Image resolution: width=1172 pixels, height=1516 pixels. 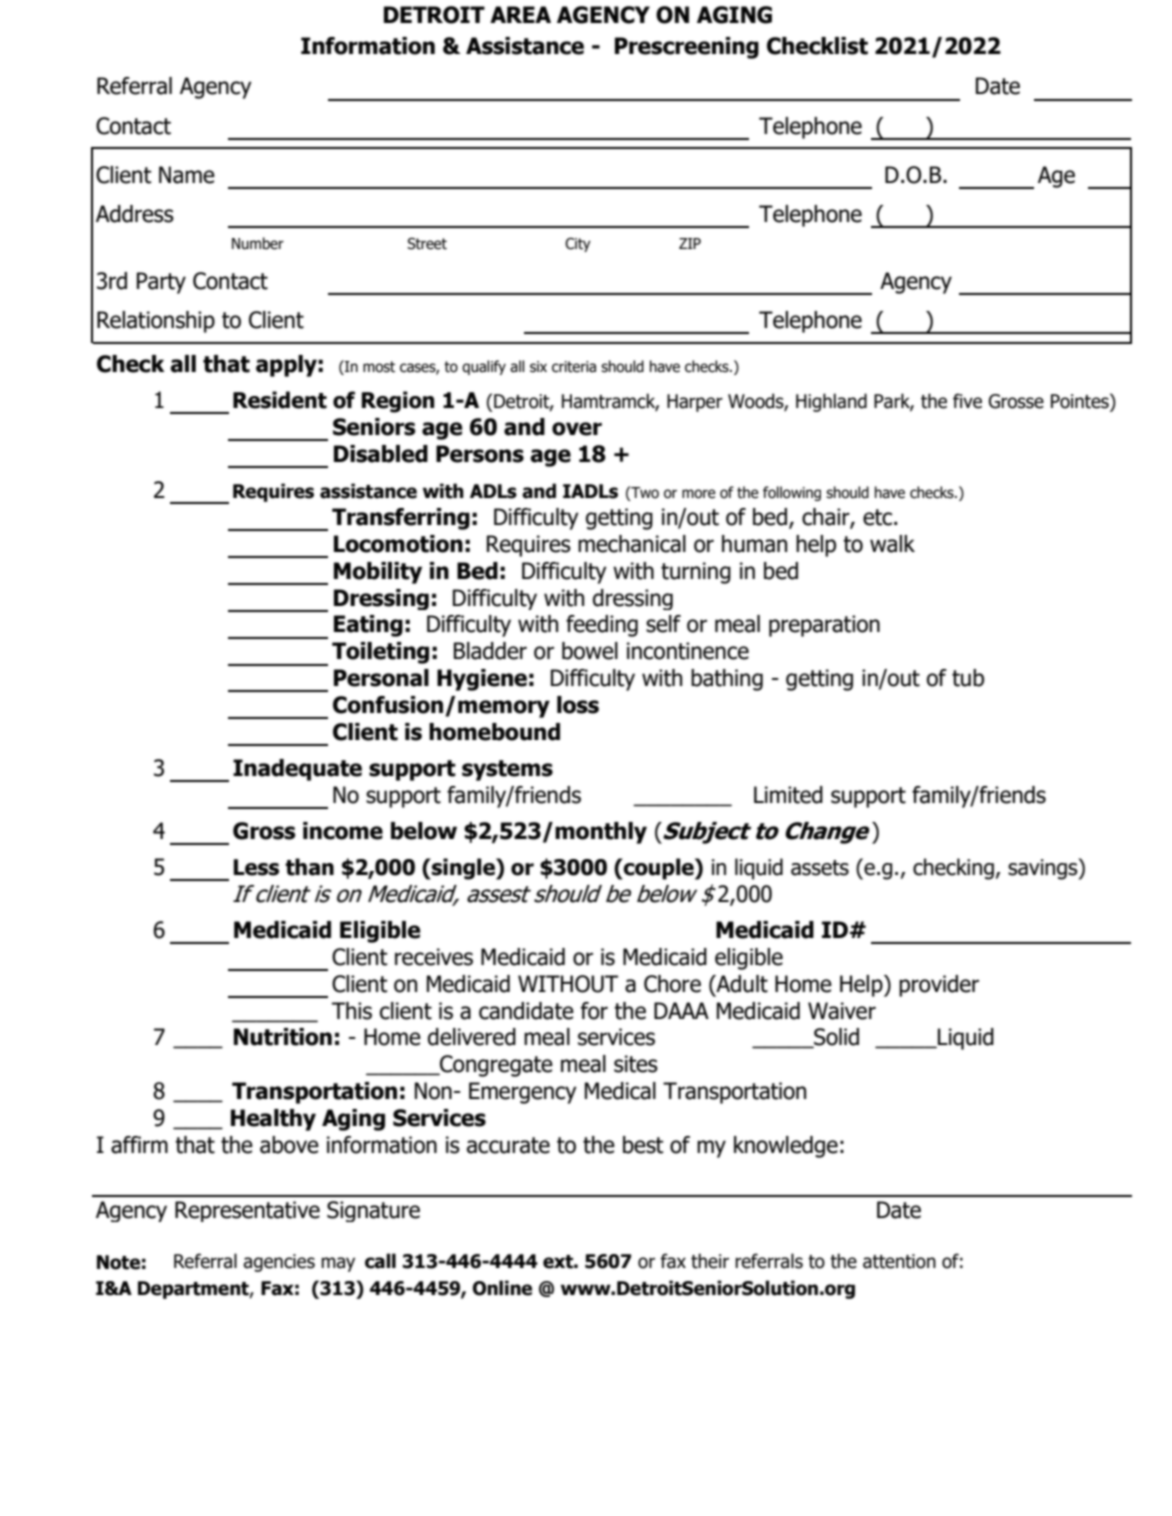 What do you see at coordinates (590, 651) in the screenshot?
I see `bowel` at bounding box center [590, 651].
